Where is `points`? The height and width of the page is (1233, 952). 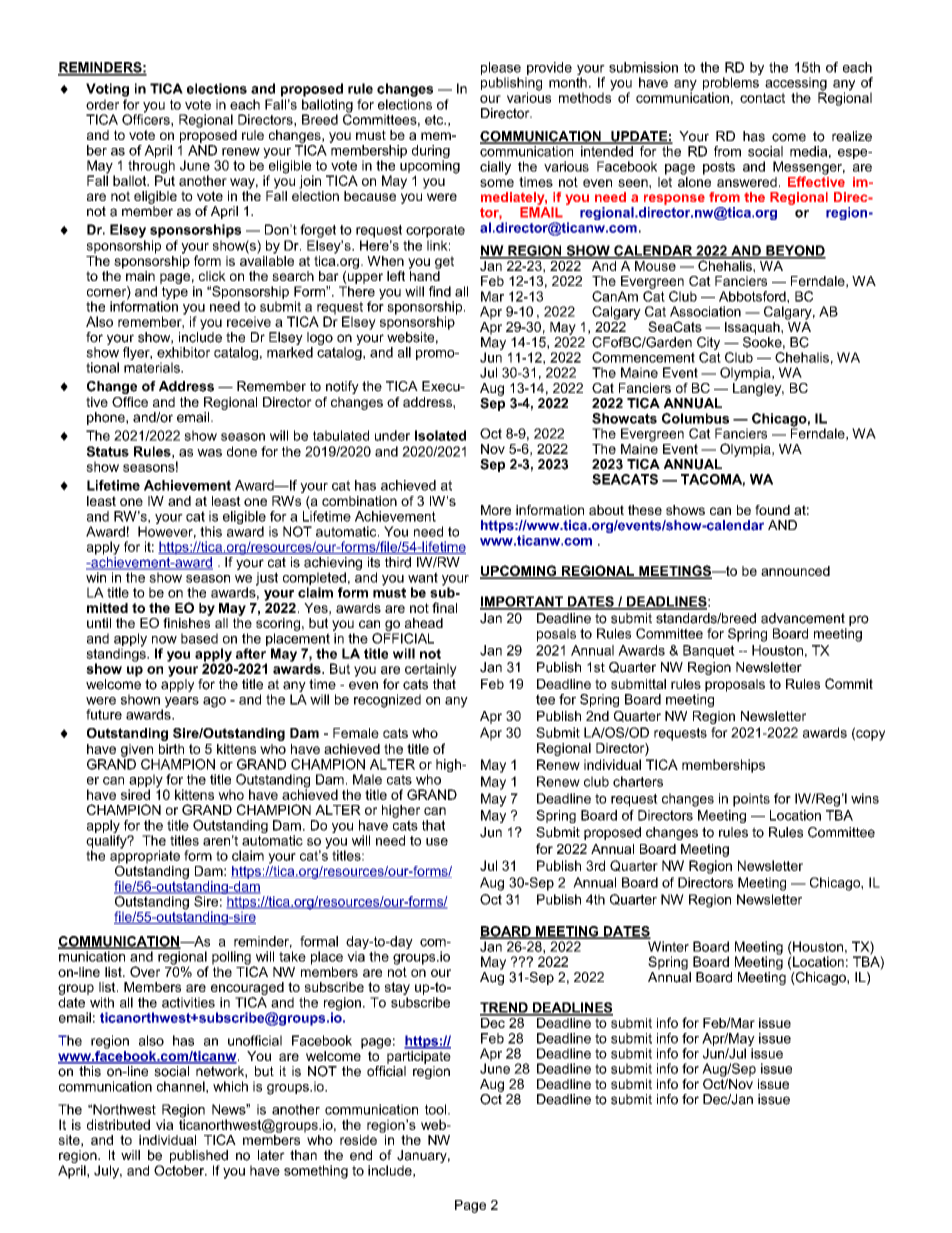
points is located at coordinates (751, 800).
